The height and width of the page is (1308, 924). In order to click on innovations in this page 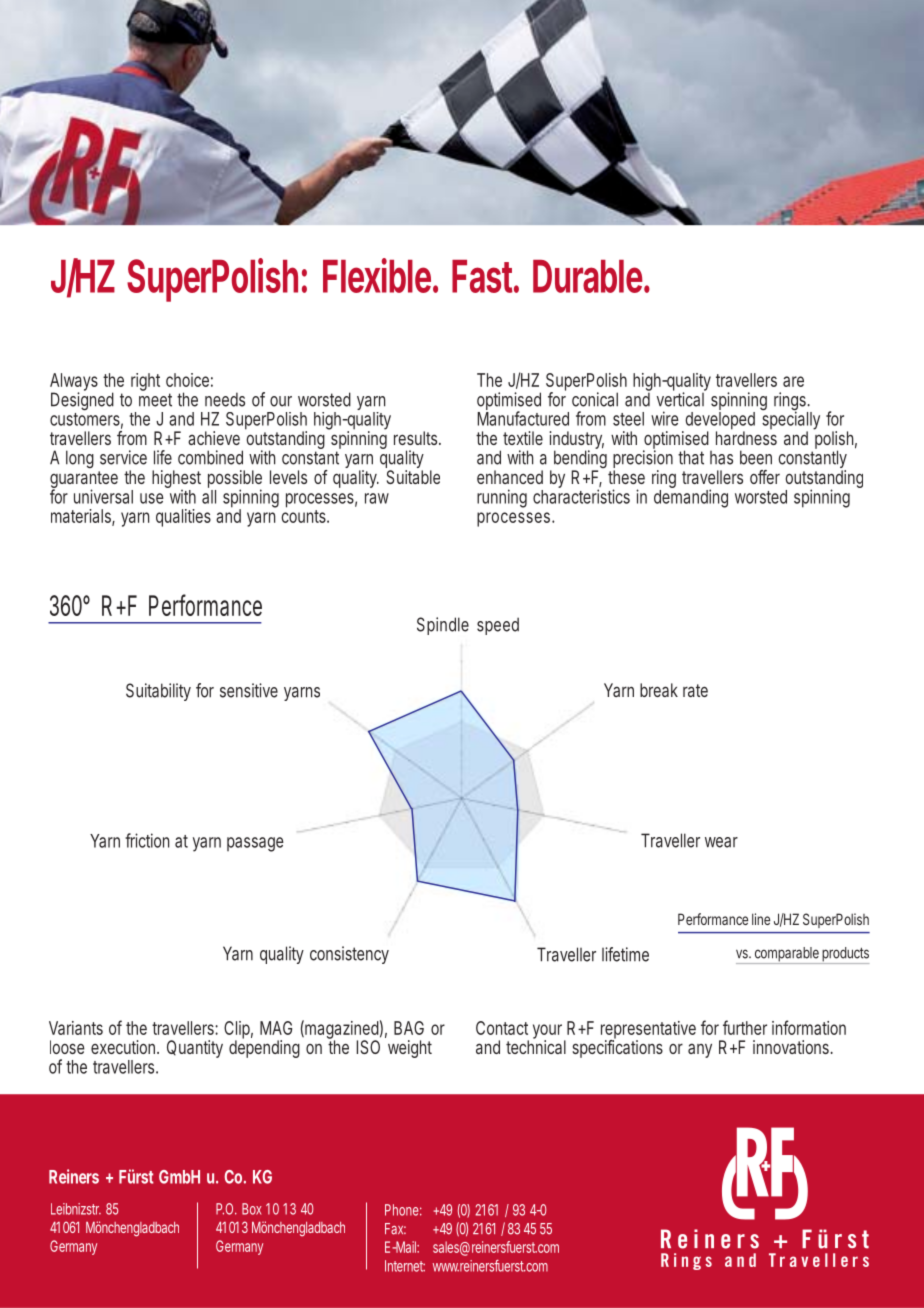, I will do `click(793, 1047)`.
